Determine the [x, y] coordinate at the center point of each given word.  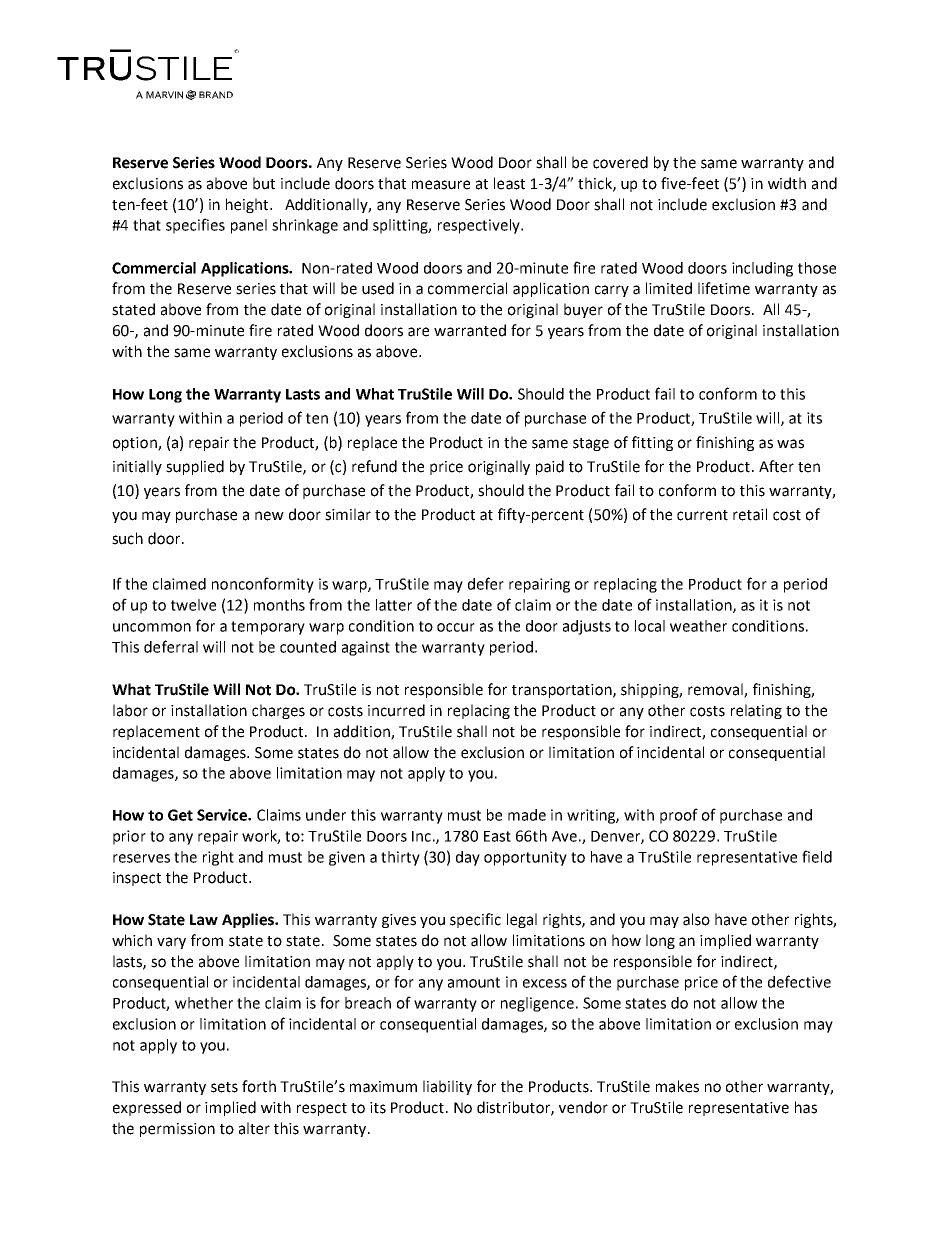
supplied [195, 467]
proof [679, 816]
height [248, 205]
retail [750, 514]
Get [180, 815]
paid [550, 467]
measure [441, 185]
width [787, 183]
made [527, 815]
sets [224, 1087]
